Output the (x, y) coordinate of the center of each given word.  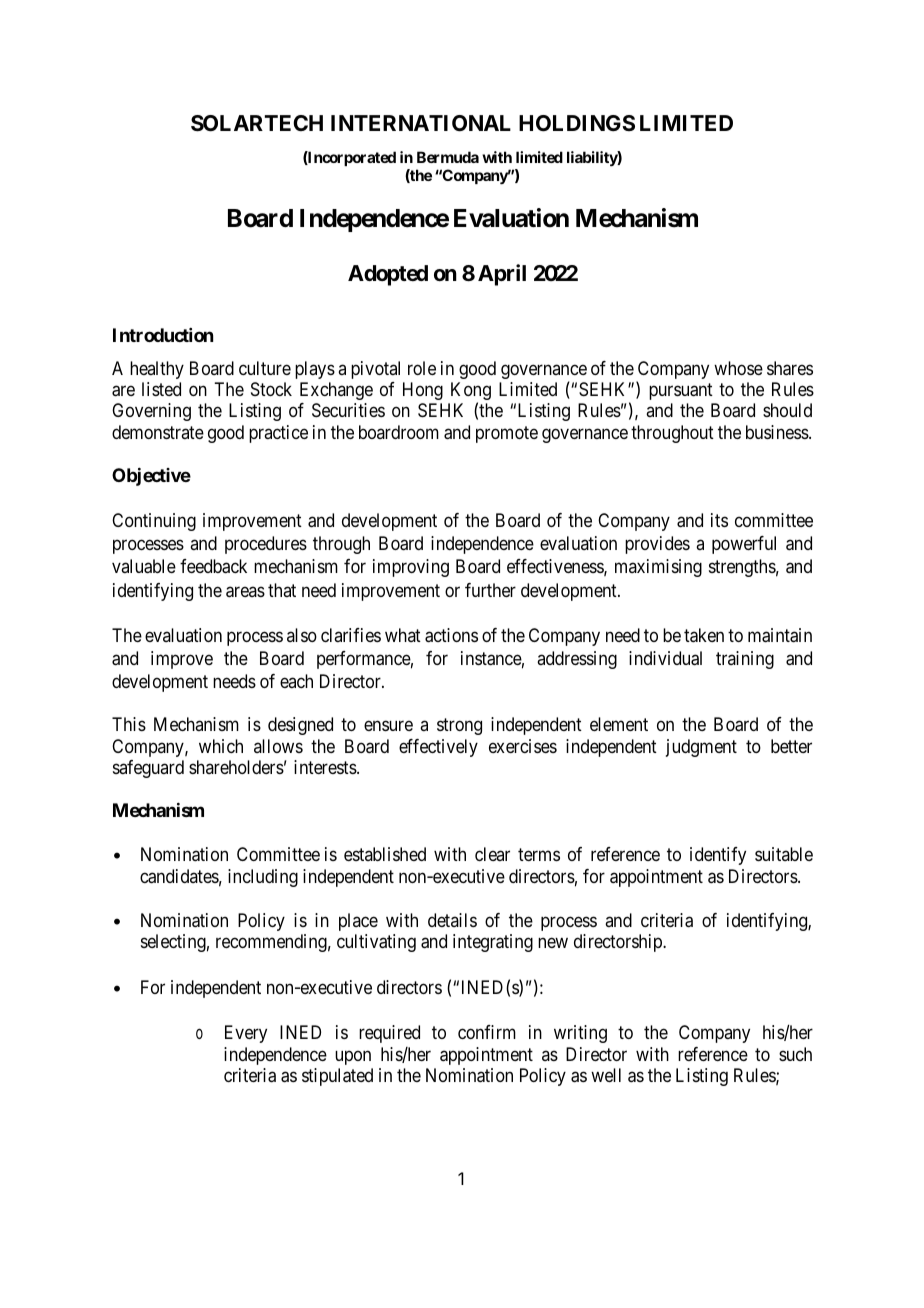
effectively (438, 748)
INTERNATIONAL (421, 123)
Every (246, 1034)
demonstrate (158, 432)
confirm (487, 1032)
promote (507, 434)
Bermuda (448, 157)
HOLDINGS (577, 123)
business (778, 432)
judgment (701, 748)
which (221, 746)
